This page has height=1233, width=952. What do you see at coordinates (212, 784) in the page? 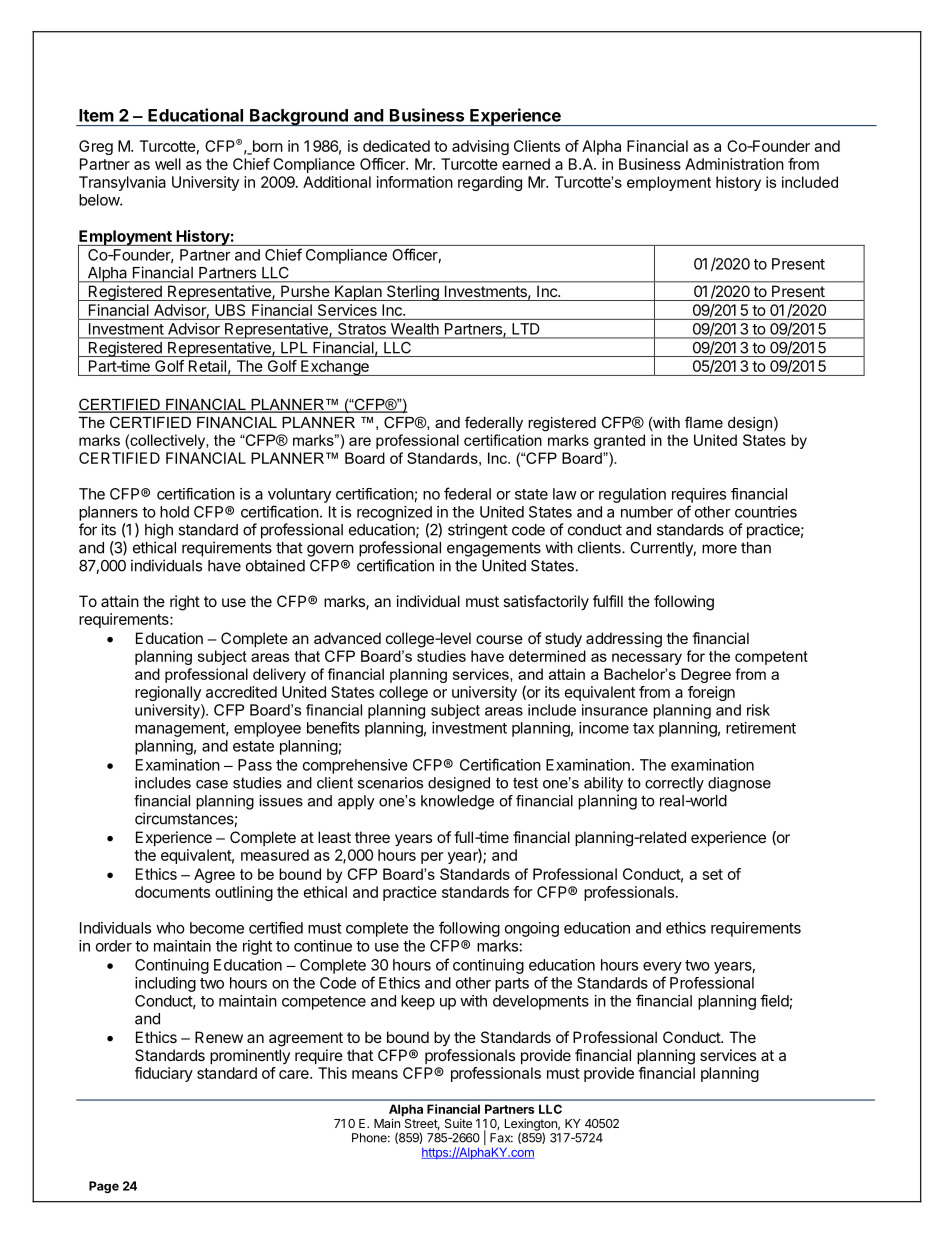
I see `case` at bounding box center [212, 784].
